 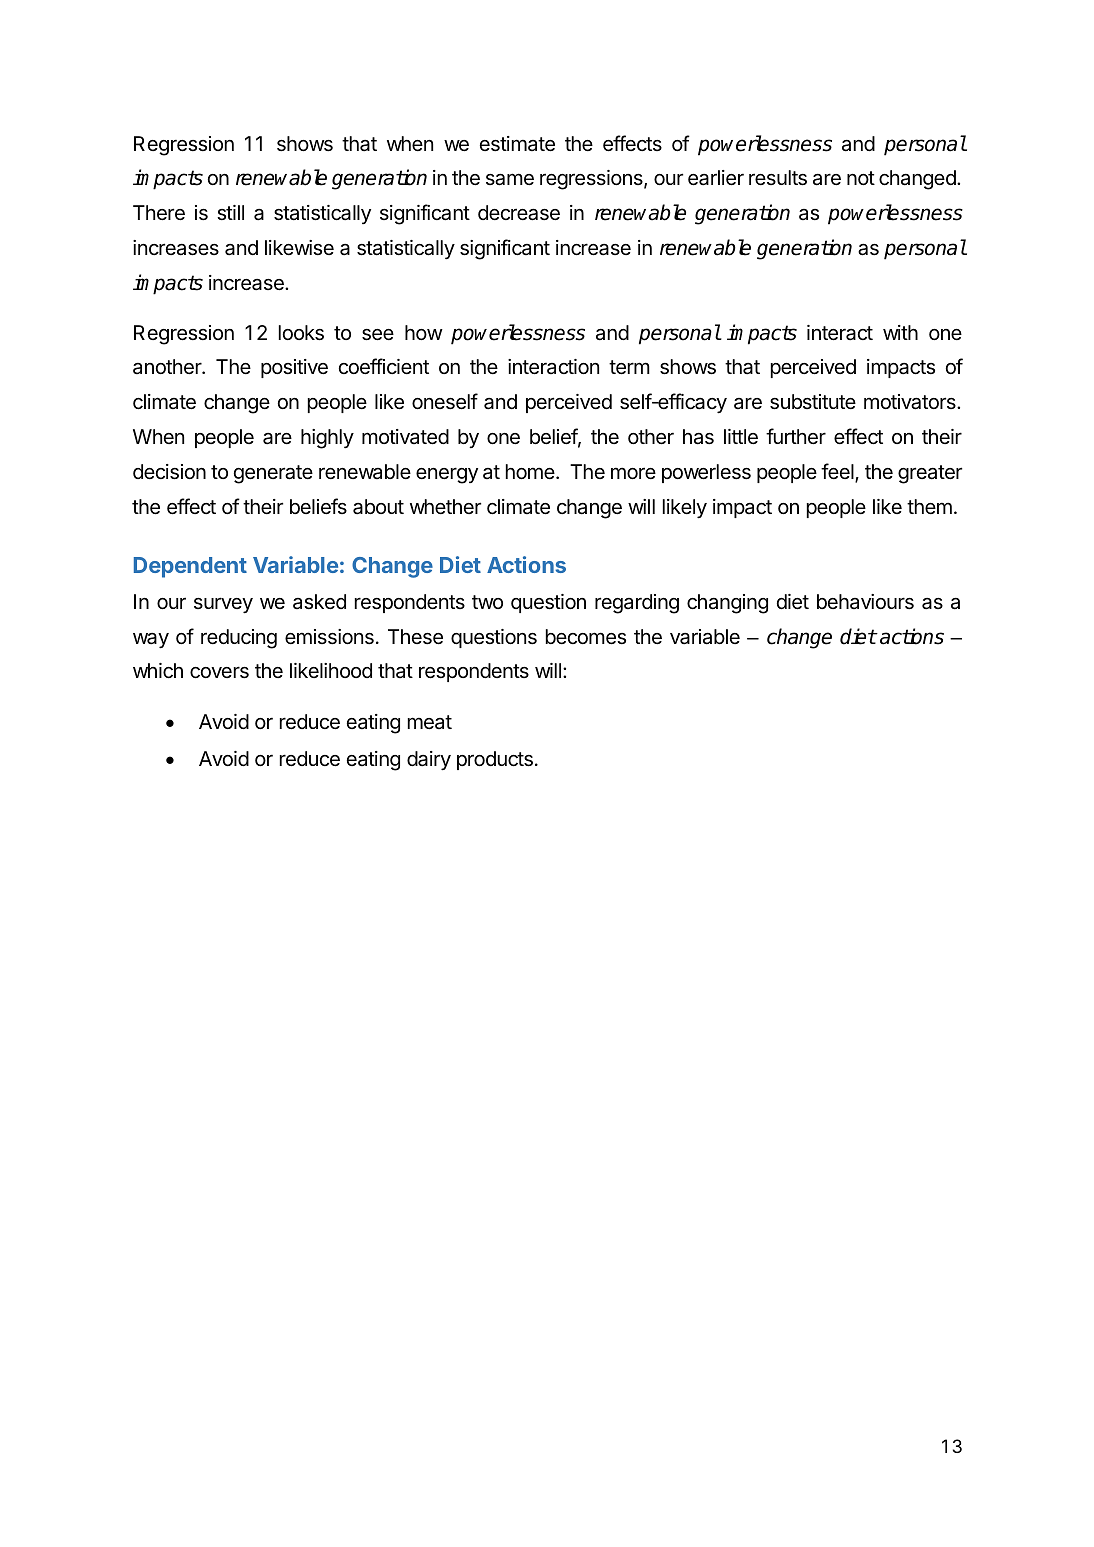 I want to click on results, so click(x=778, y=178).
